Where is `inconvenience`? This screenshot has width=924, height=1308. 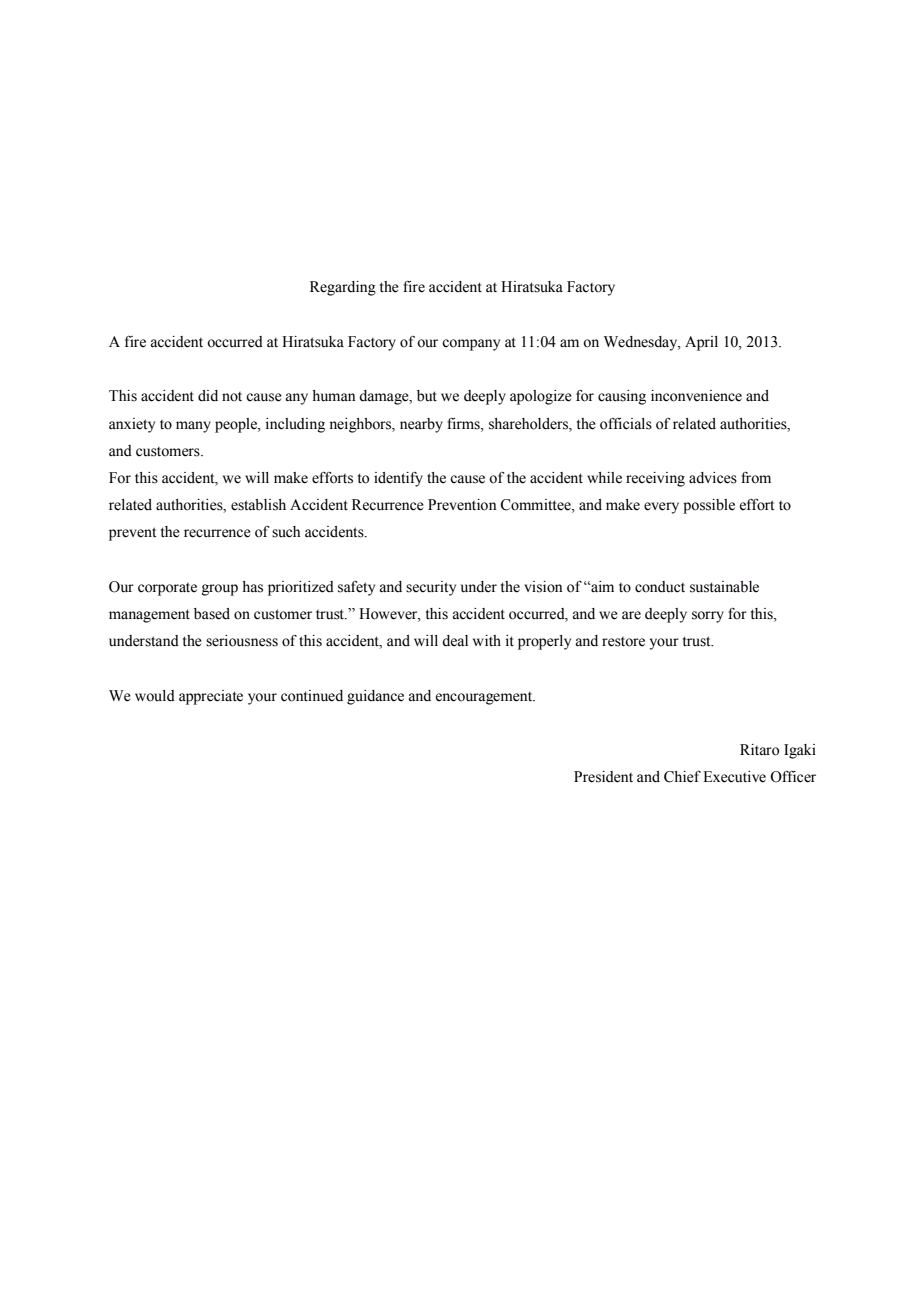
inconvenience is located at coordinates (696, 396).
